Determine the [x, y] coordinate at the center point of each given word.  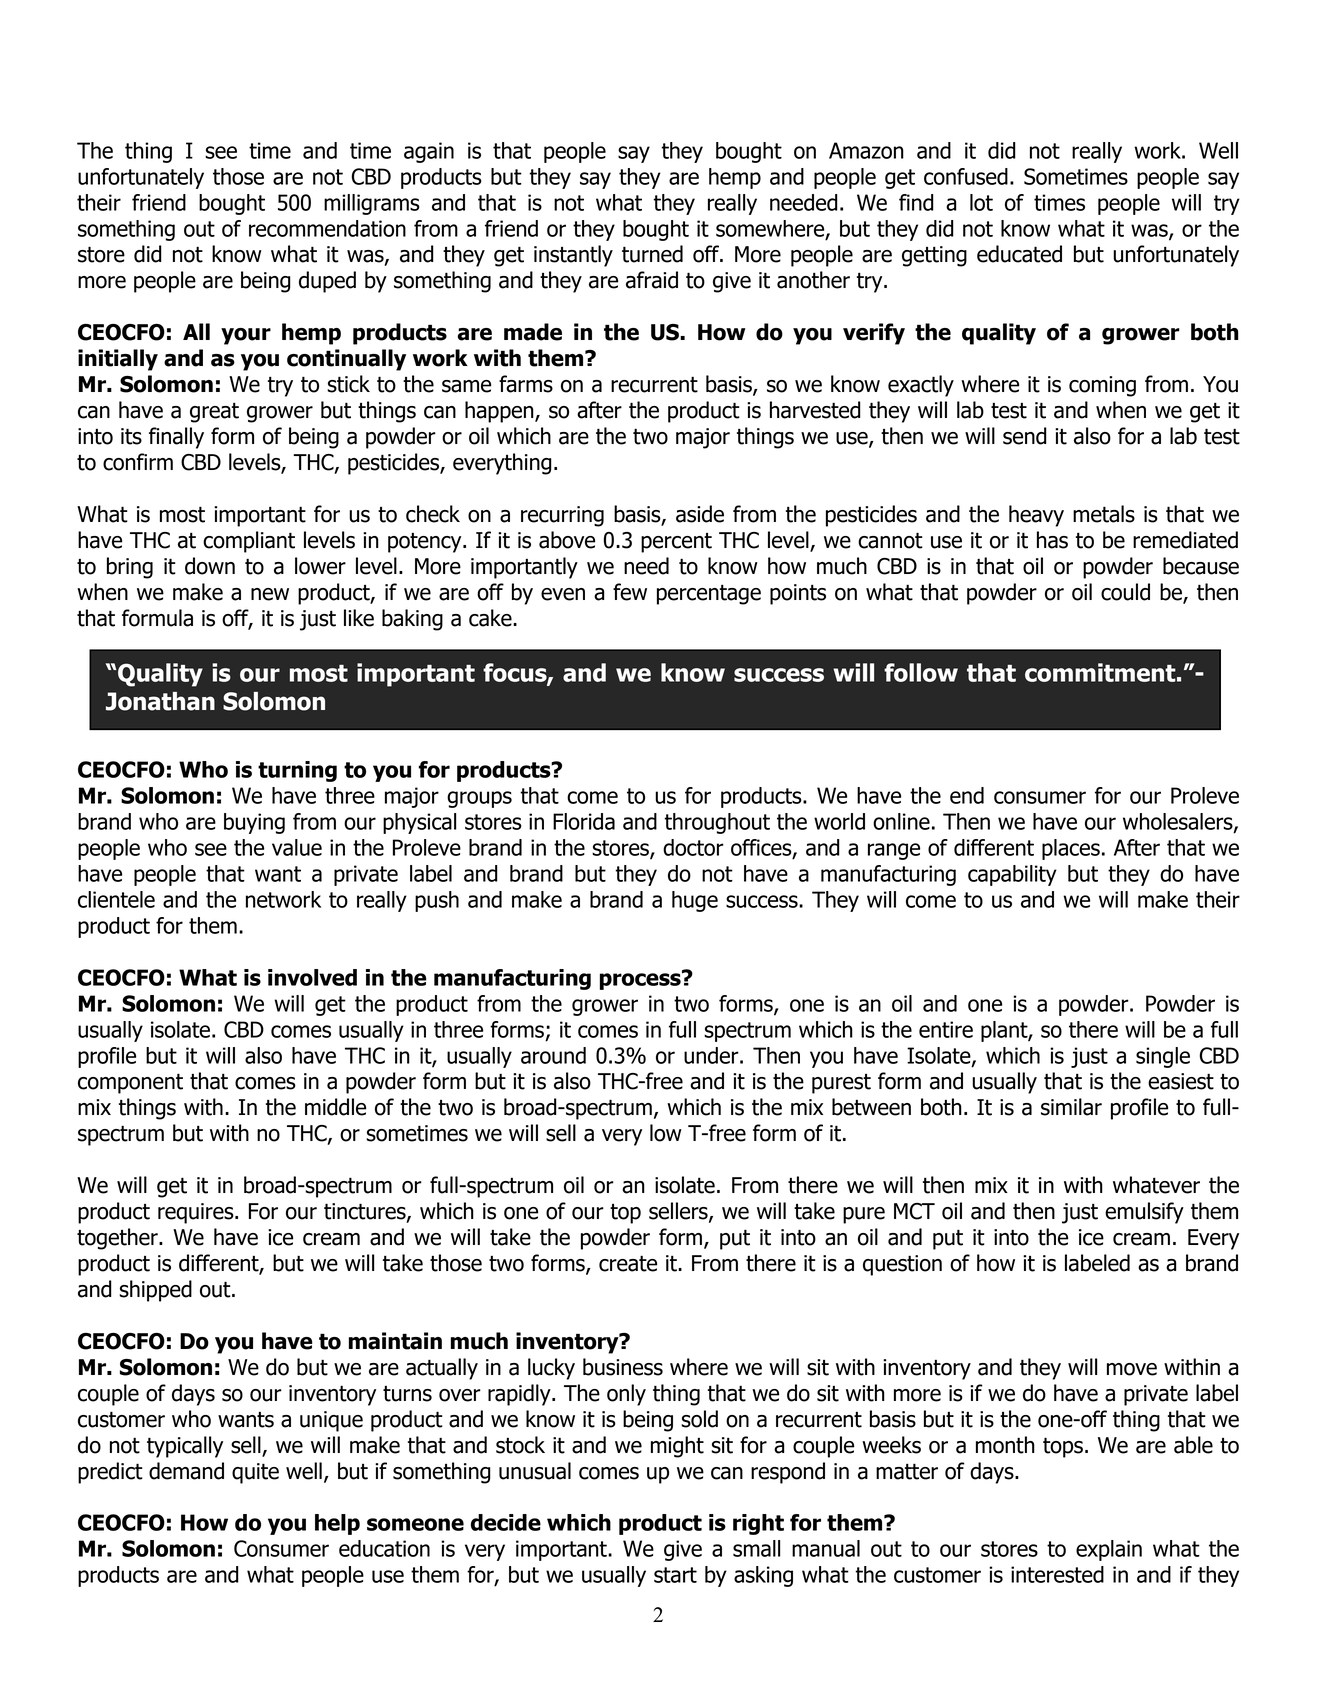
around [553, 1055]
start [675, 1575]
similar [1071, 1107]
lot [981, 202]
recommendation [327, 228]
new [270, 594]
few [630, 592]
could [1125, 592]
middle [335, 1107]
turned [652, 254]
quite [255, 1473]
